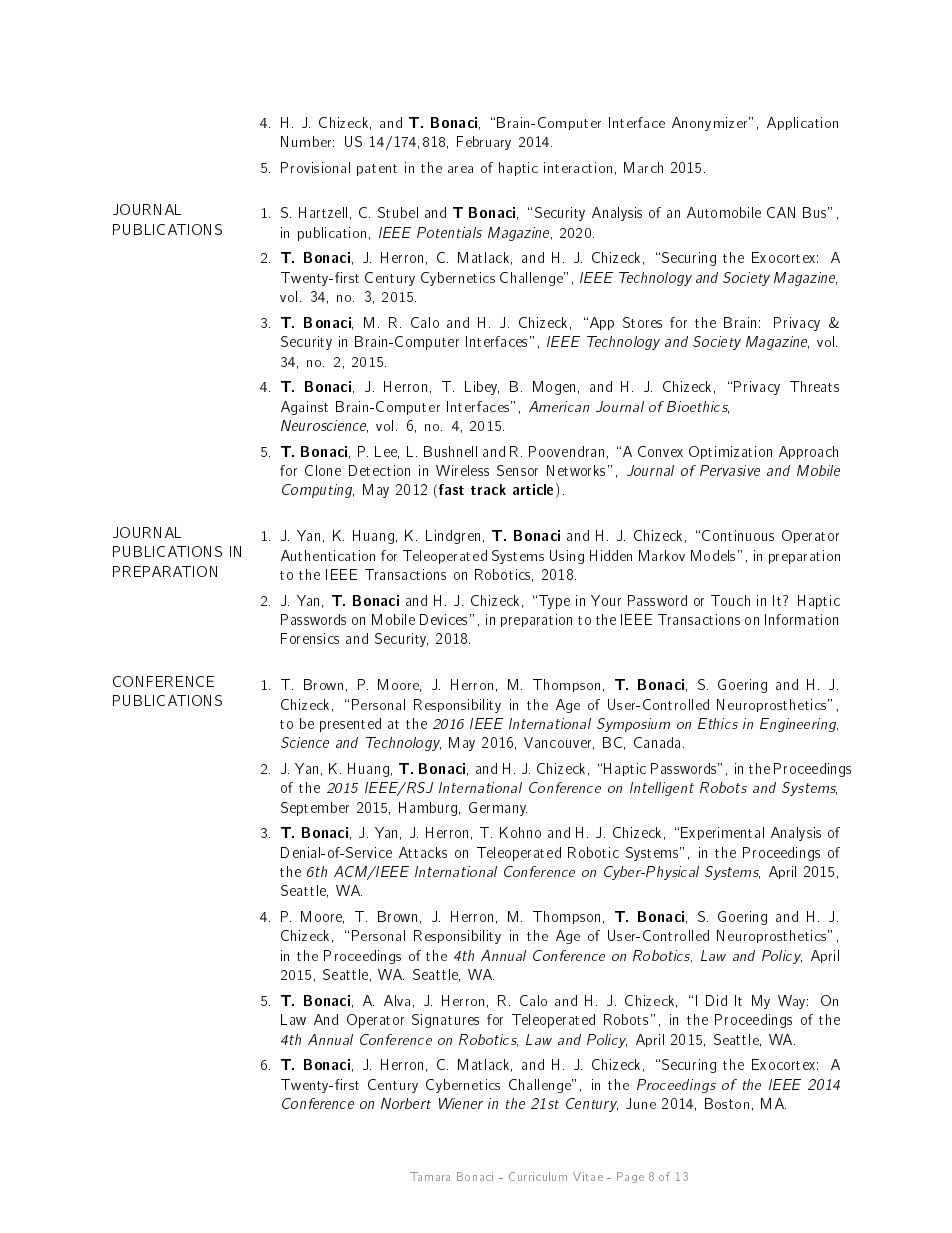 The width and height of the screenshot is (952, 1233). I want to click on Application, so click(802, 123).
